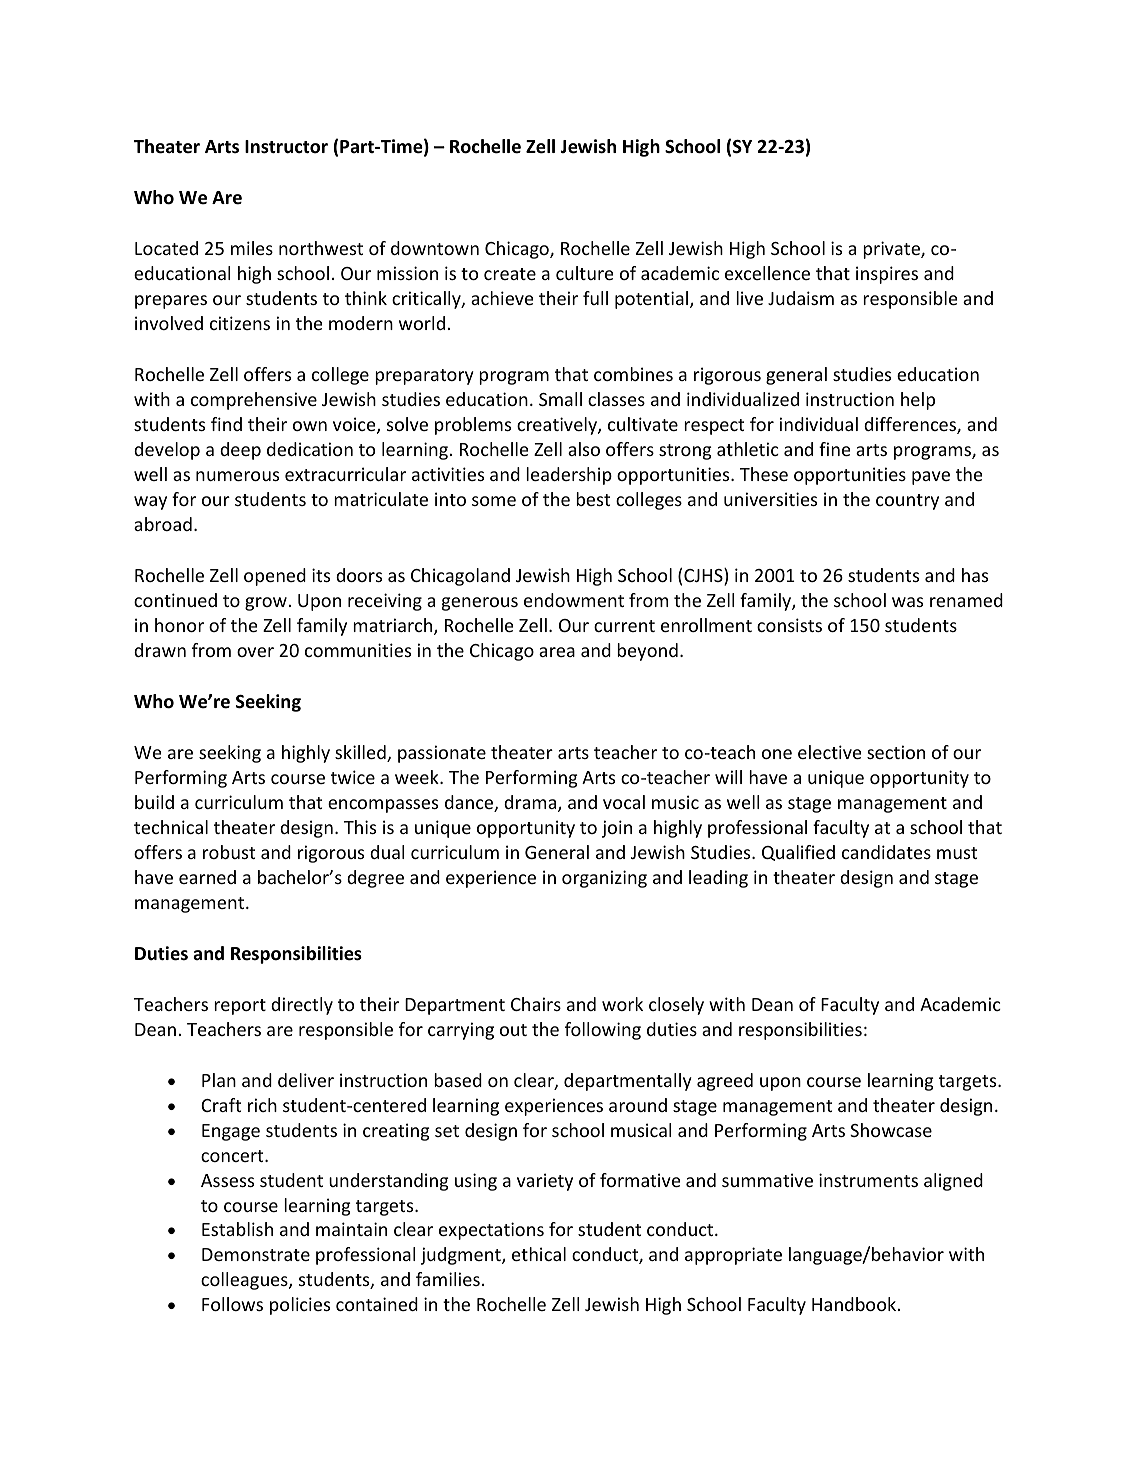  I want to click on colleagues, so click(245, 1281).
